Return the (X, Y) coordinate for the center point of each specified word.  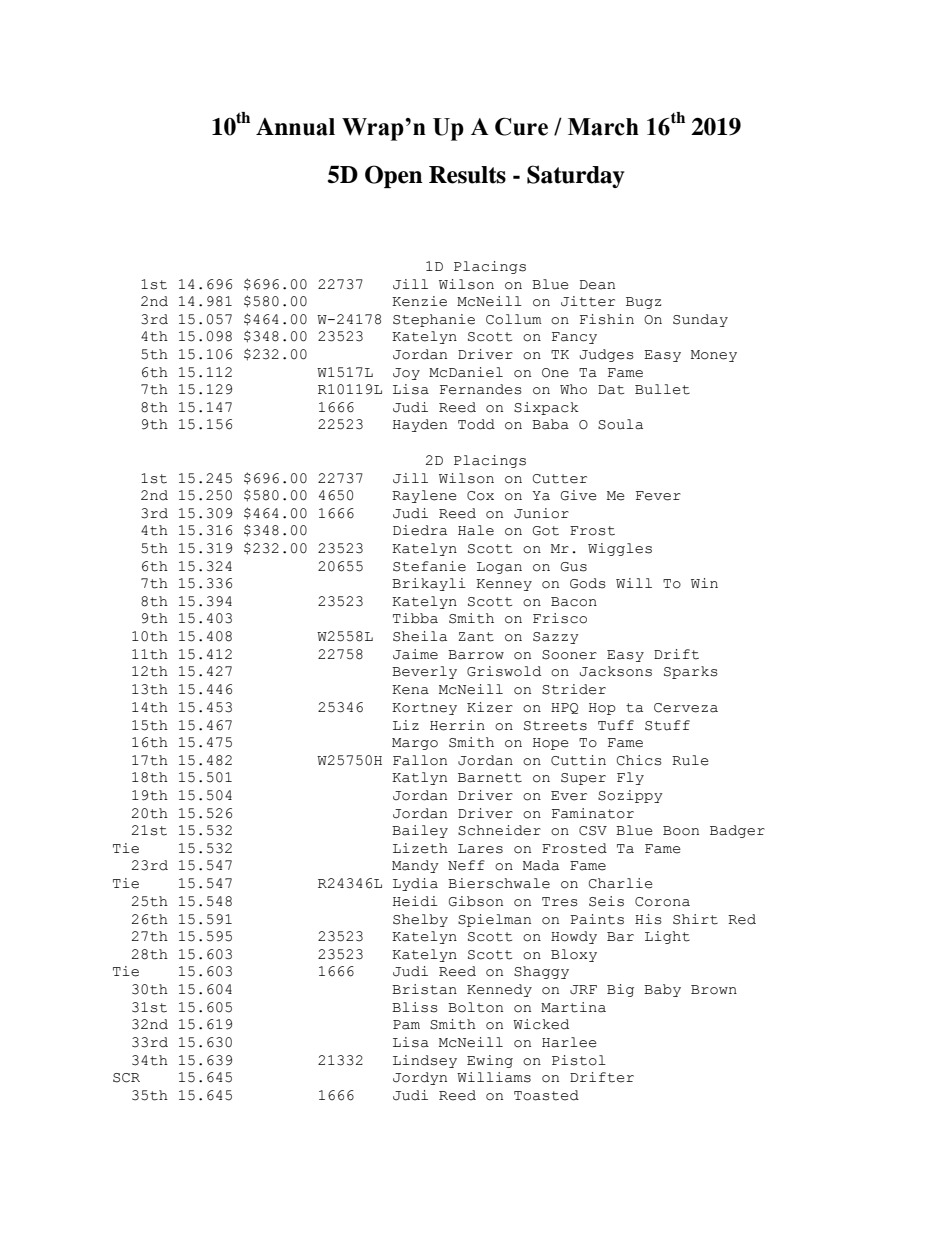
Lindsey (425, 1061)
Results (467, 175)
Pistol (579, 1060)
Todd (476, 424)
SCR (126, 1078)
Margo (415, 744)
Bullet (662, 389)
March (603, 127)
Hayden (420, 425)
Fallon (420, 760)
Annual (295, 127)
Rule (690, 760)
